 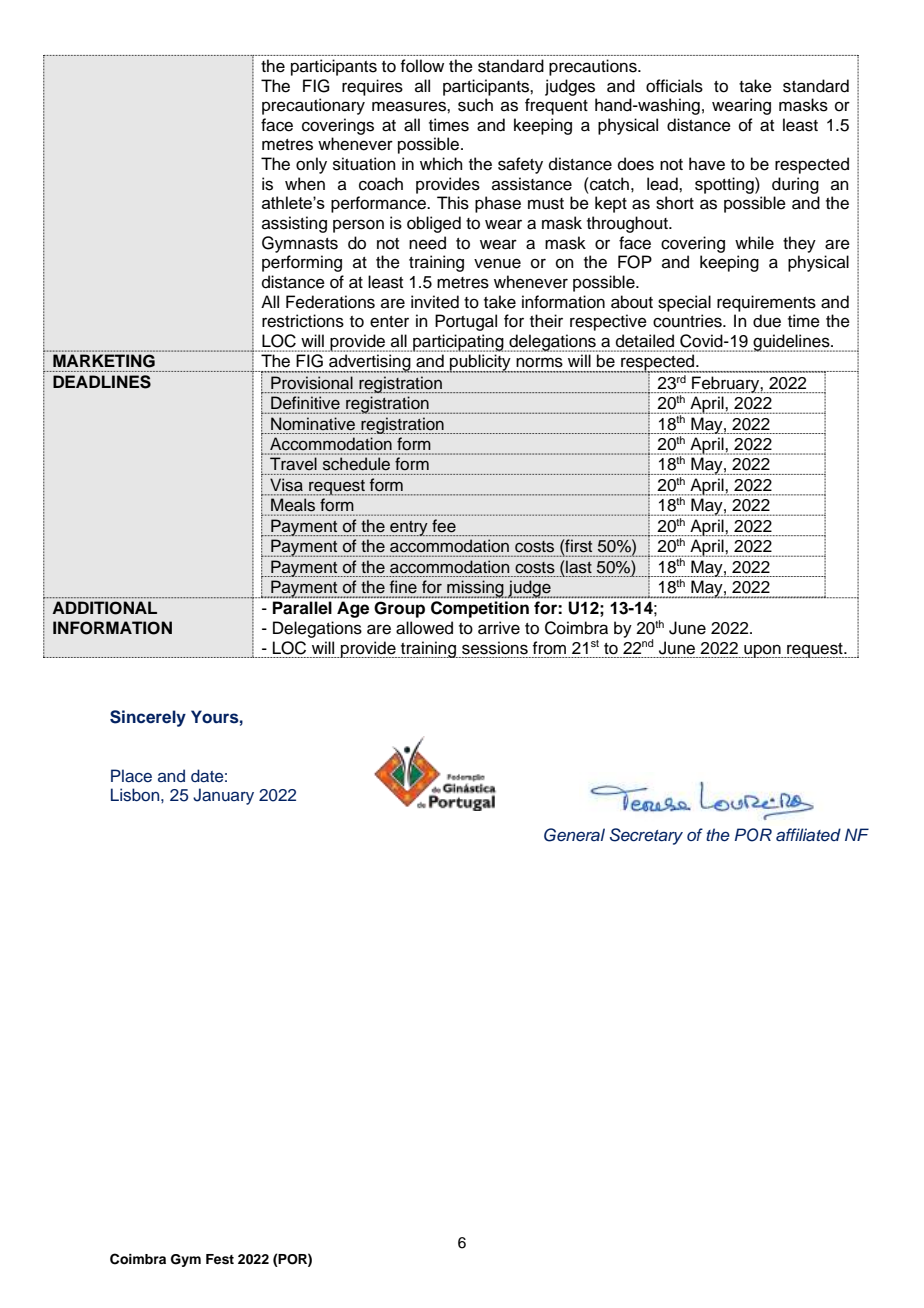 I want to click on Place, so click(x=131, y=776).
